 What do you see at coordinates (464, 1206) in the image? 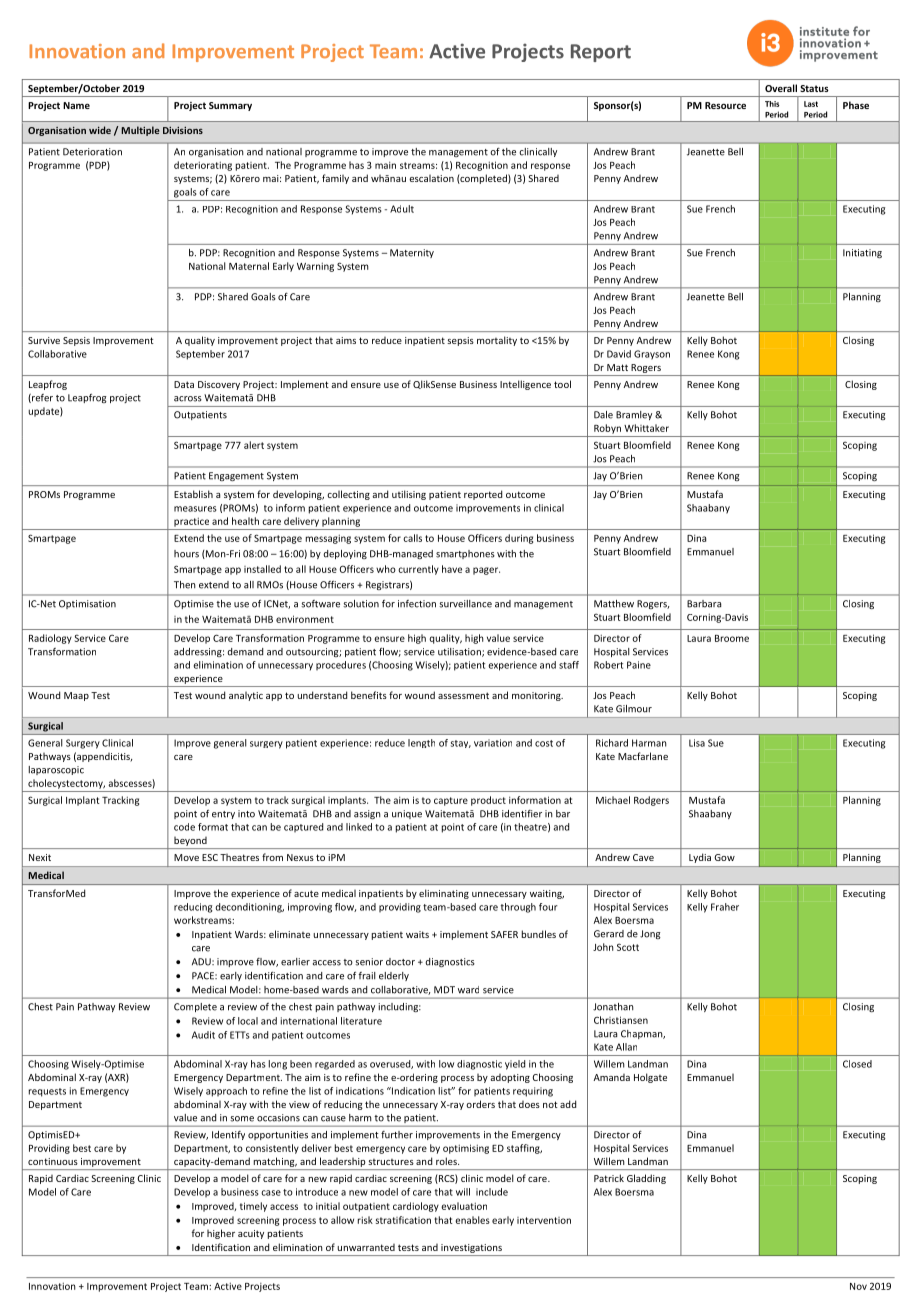
I see `evaluation` at bounding box center [464, 1206].
